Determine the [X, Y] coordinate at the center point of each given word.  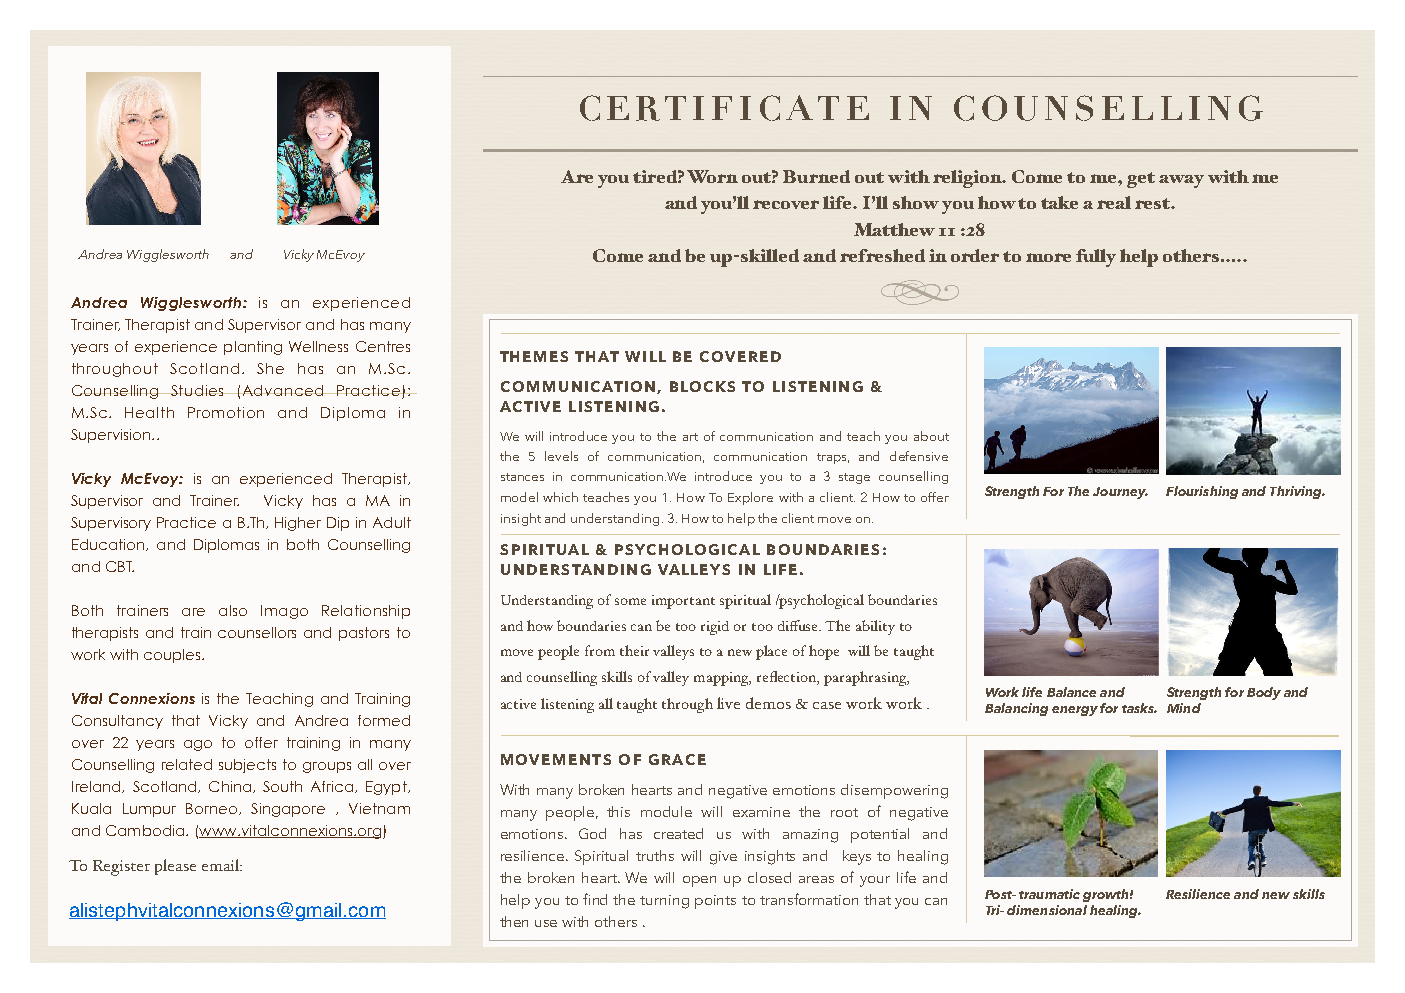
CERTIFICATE [724, 108]
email [222, 865]
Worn [712, 176]
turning [664, 902]
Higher [298, 524]
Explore [750, 498]
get [1141, 180]
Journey [1120, 493]
